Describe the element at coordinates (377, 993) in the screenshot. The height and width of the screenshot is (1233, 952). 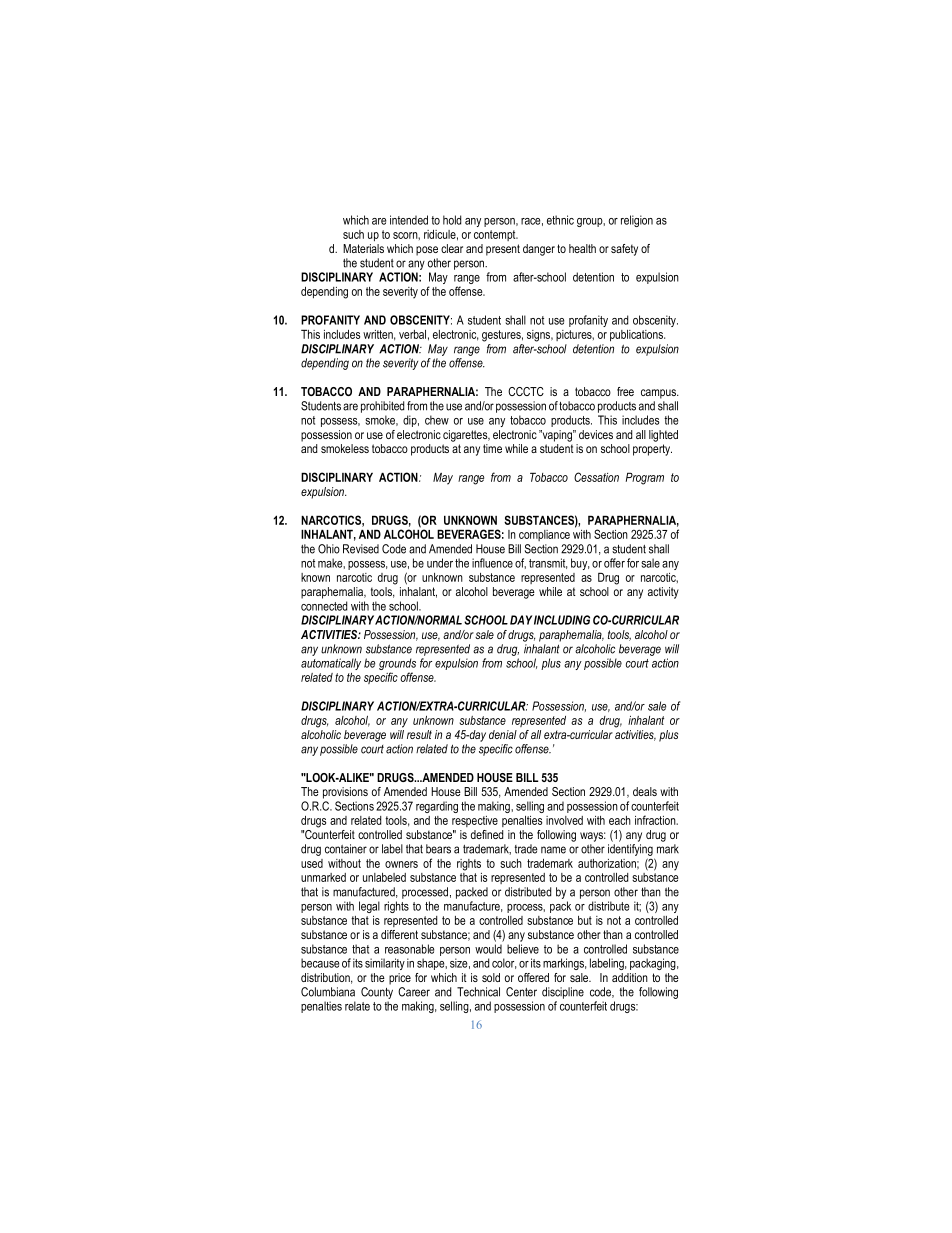
I see `County` at that location.
